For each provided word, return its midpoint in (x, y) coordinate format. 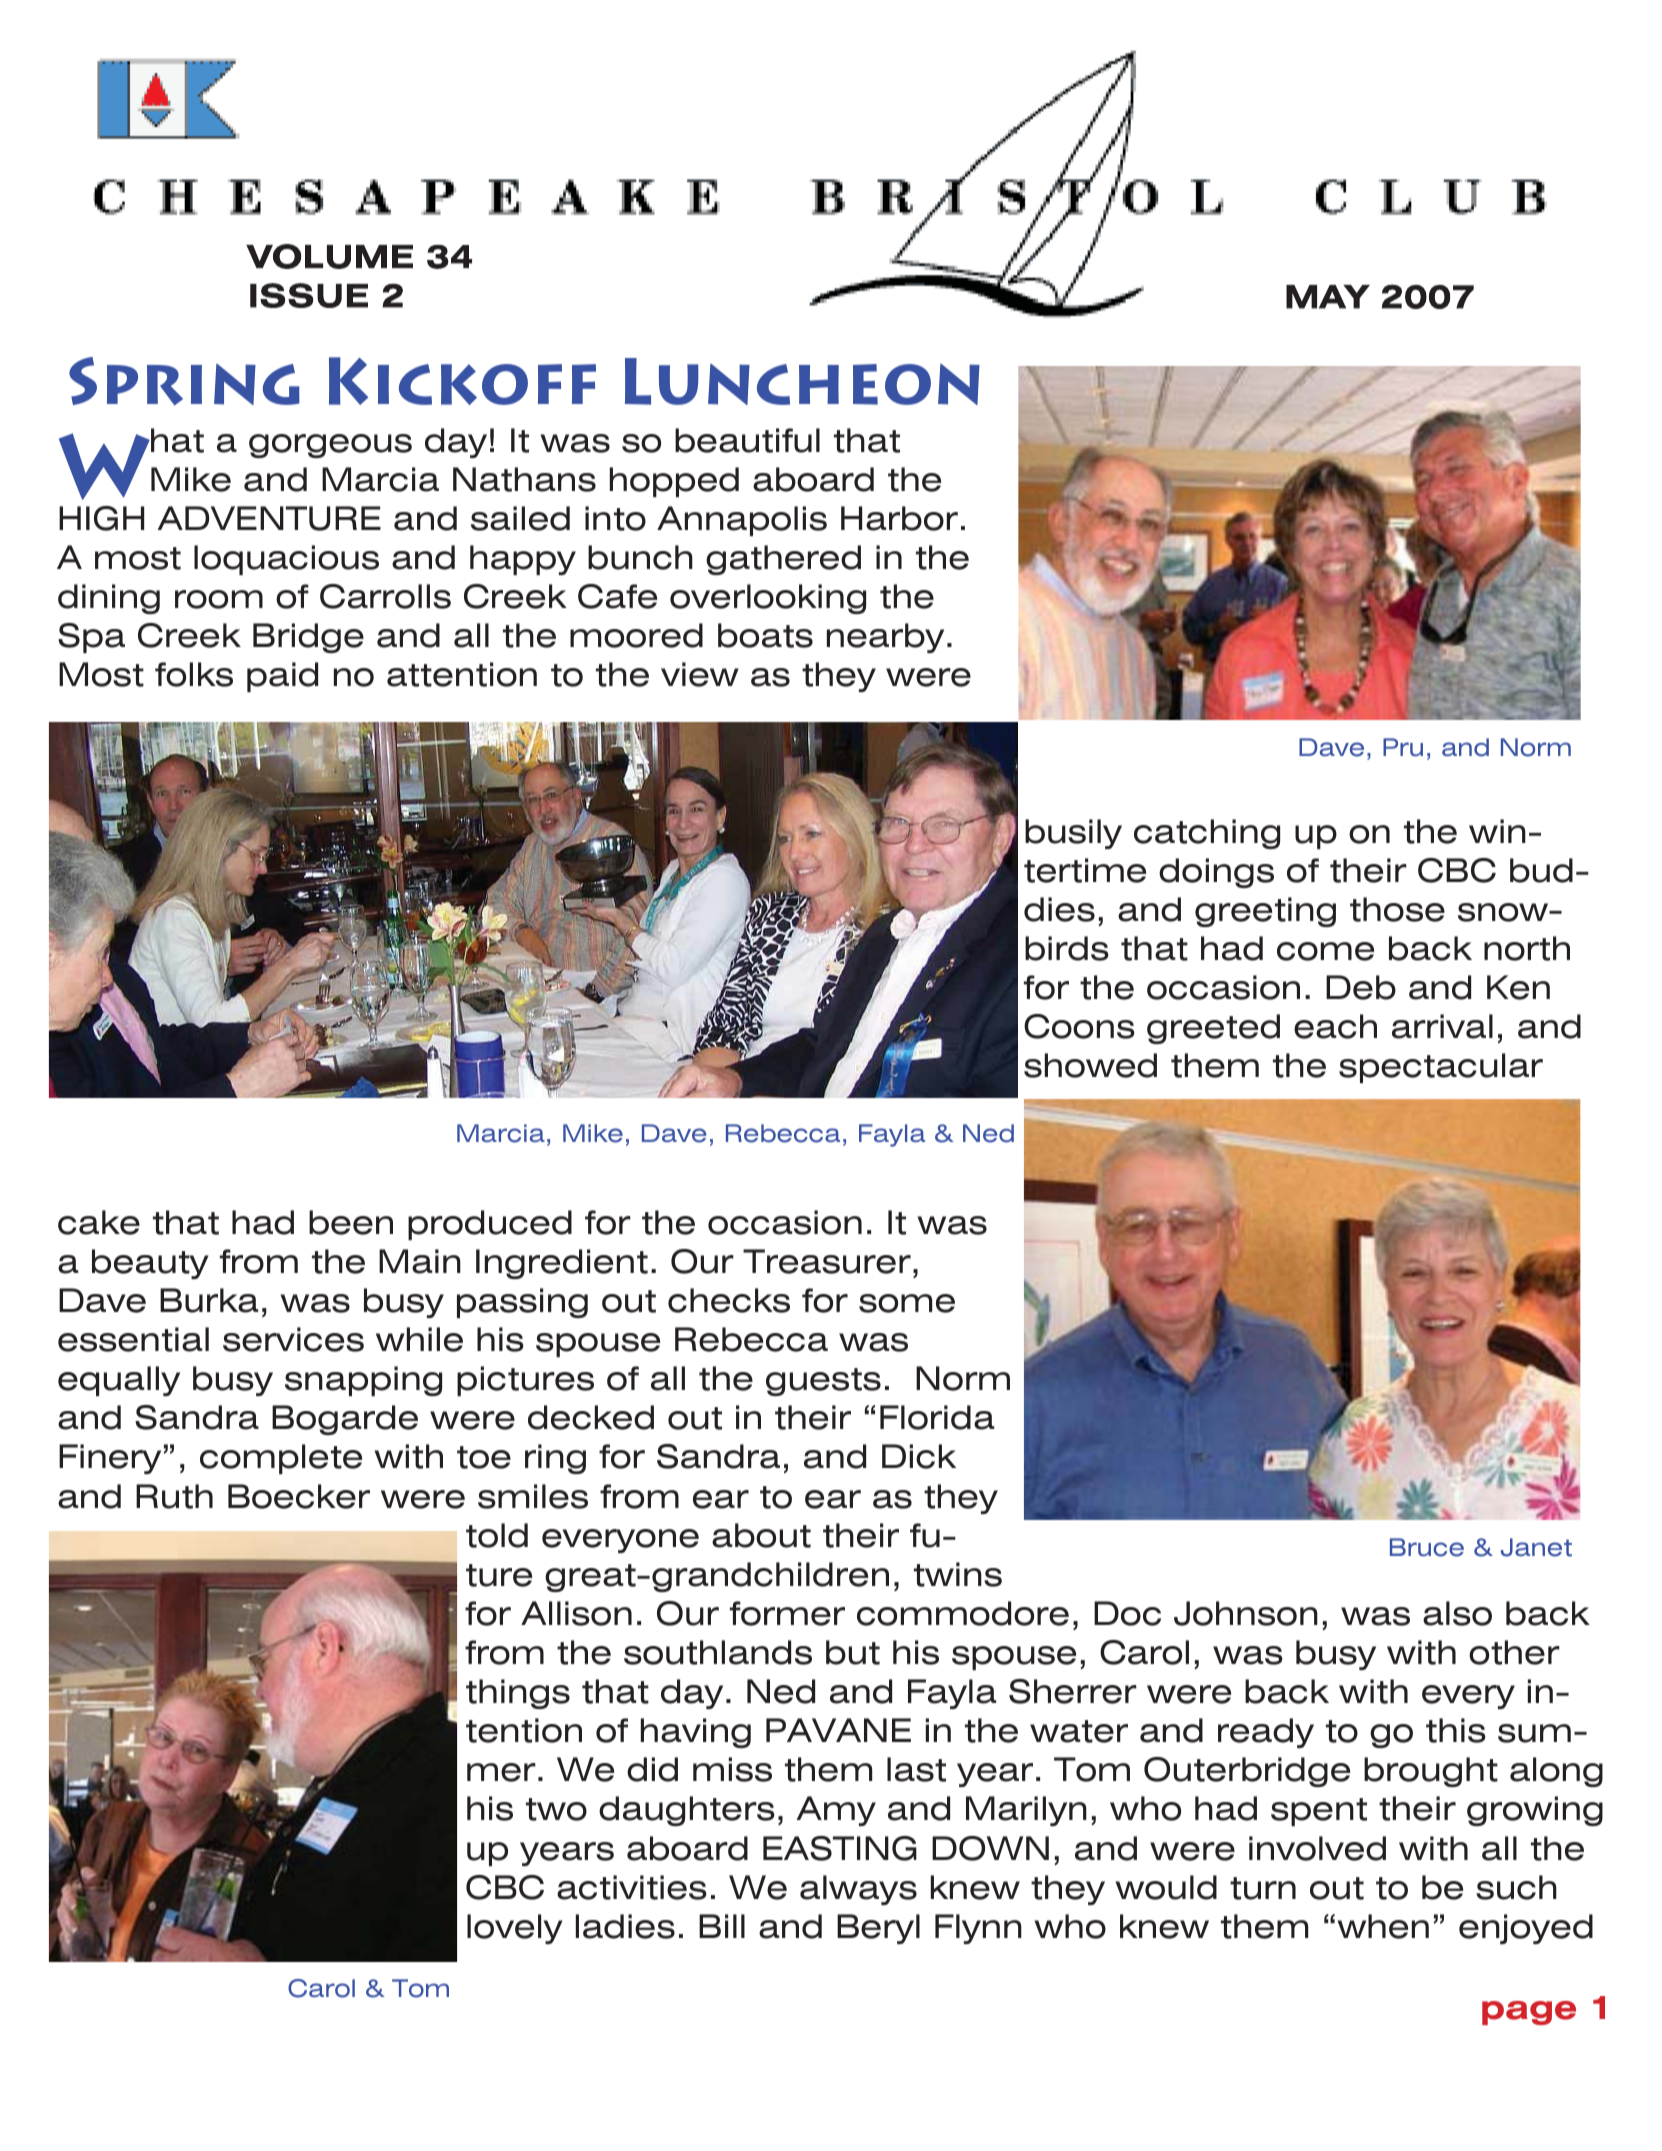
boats (765, 635)
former (787, 1613)
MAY (1328, 297)
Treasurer (827, 1261)
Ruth (174, 1496)
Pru (1403, 747)
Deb (1361, 987)
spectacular (1441, 1068)
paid (282, 677)
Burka (209, 1300)
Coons (1079, 1026)
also (1457, 1613)
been (351, 1222)
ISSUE (309, 295)
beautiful (747, 440)
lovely (515, 1929)
